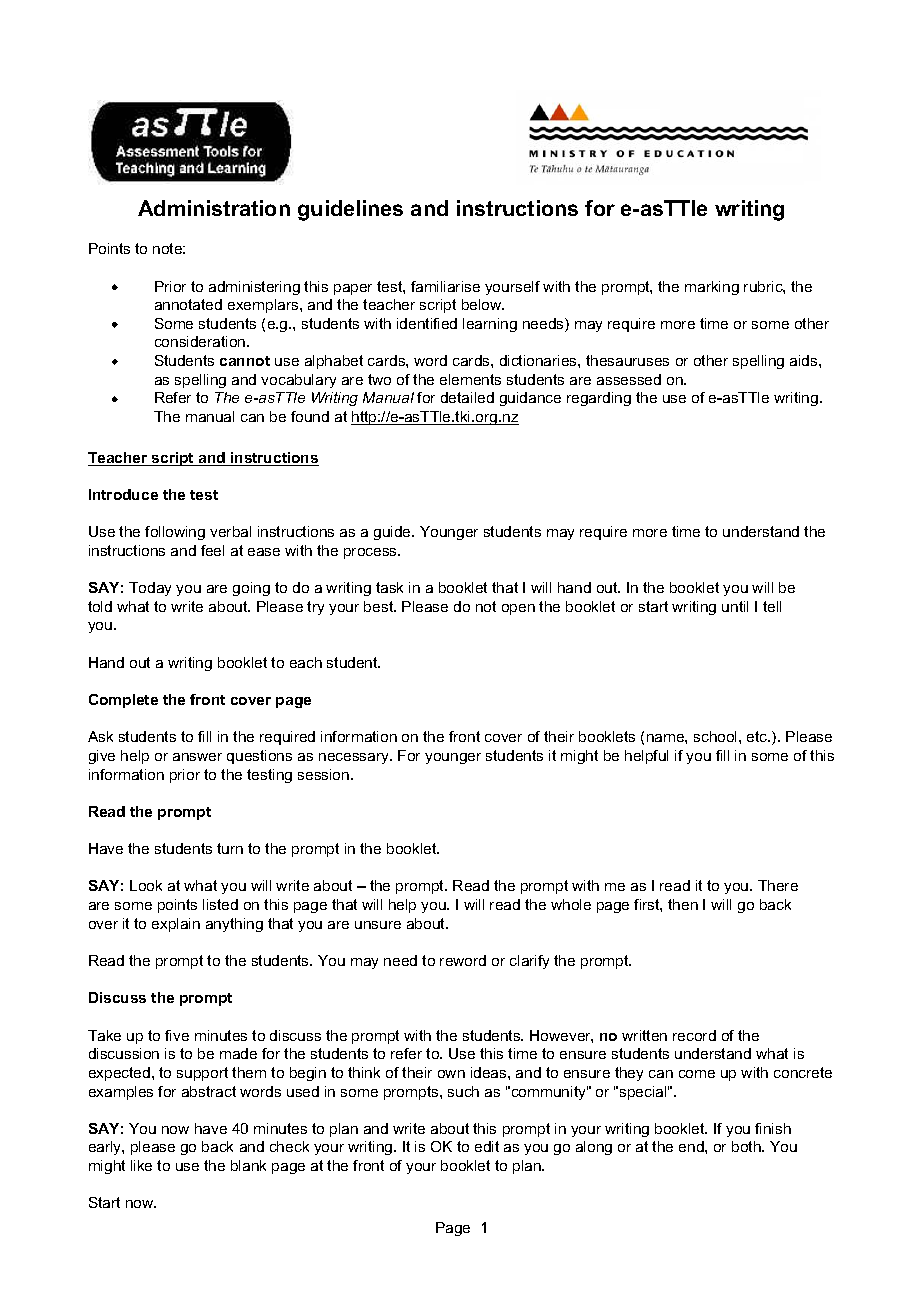 This screenshot has height=1308, width=924. What do you see at coordinates (214, 208) in the screenshot?
I see `Administration` at bounding box center [214, 208].
